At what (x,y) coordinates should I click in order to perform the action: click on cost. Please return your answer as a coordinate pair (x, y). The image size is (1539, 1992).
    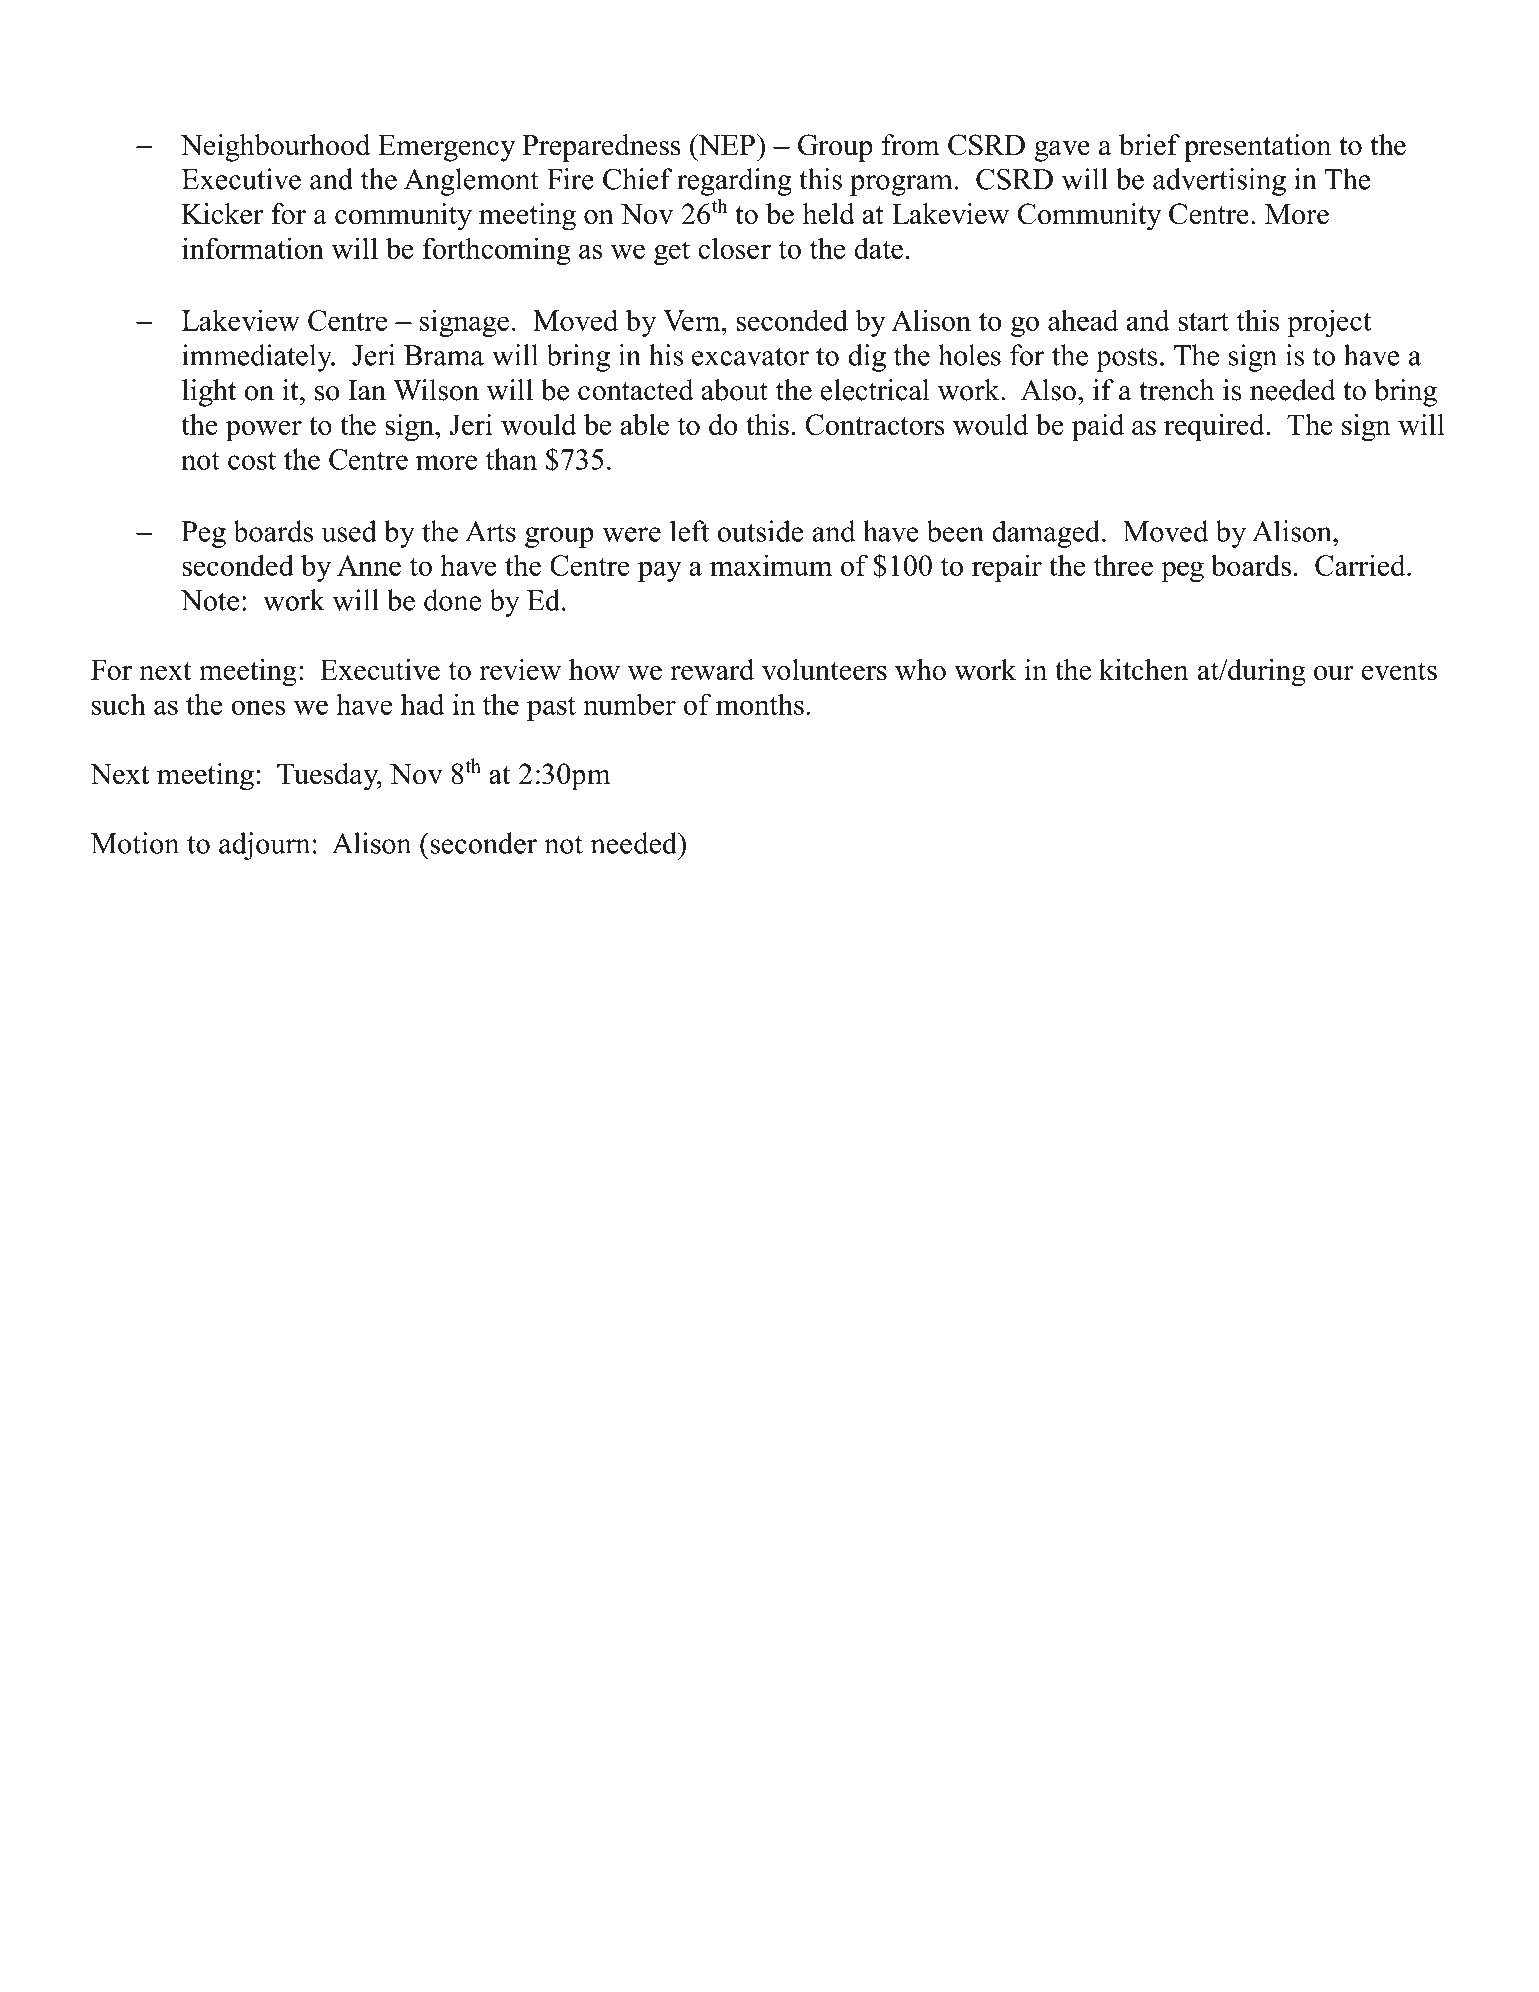
    Looking at the image, I should click on (252, 460).
